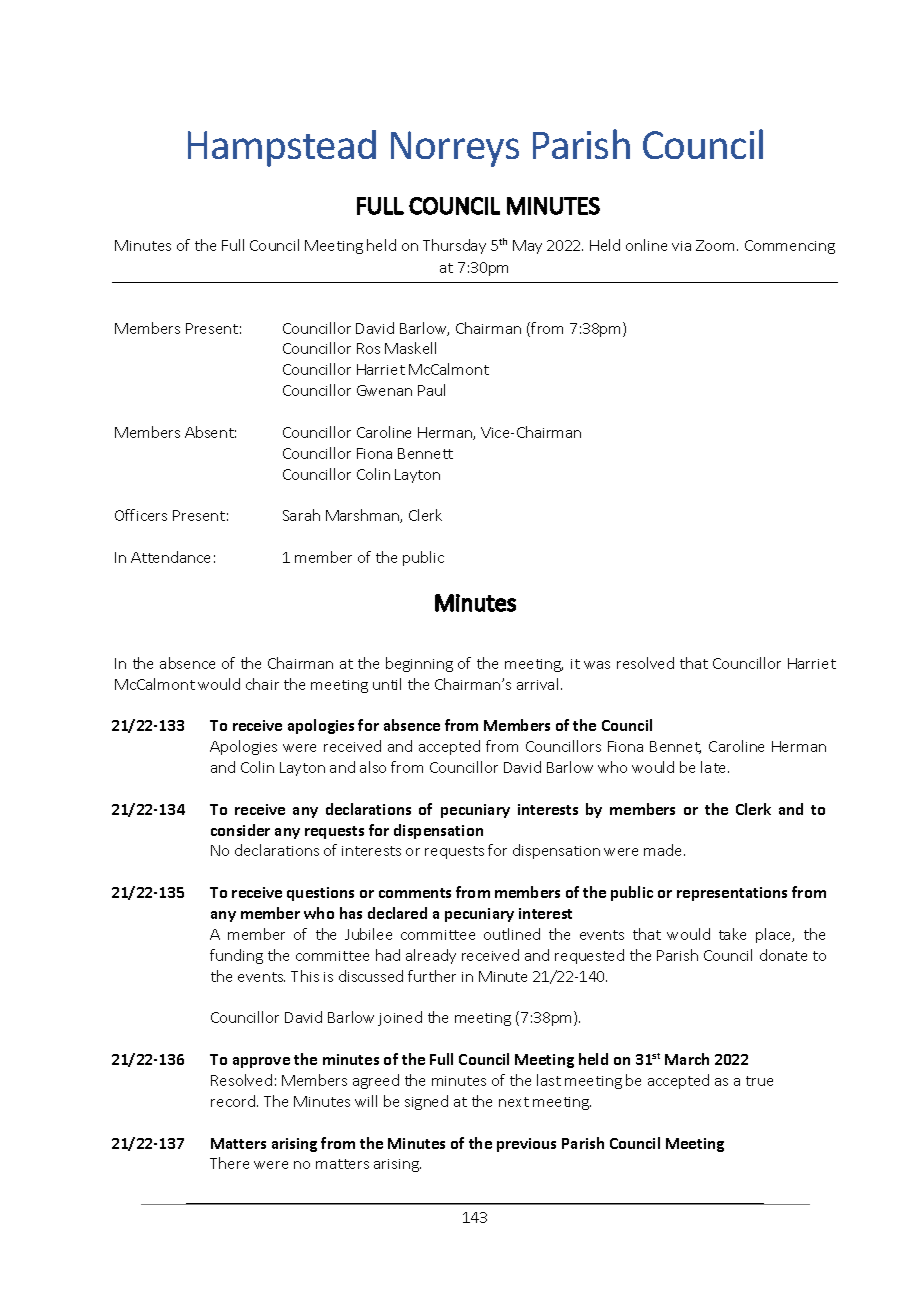  I want to click on Paul, so click(431, 390).
